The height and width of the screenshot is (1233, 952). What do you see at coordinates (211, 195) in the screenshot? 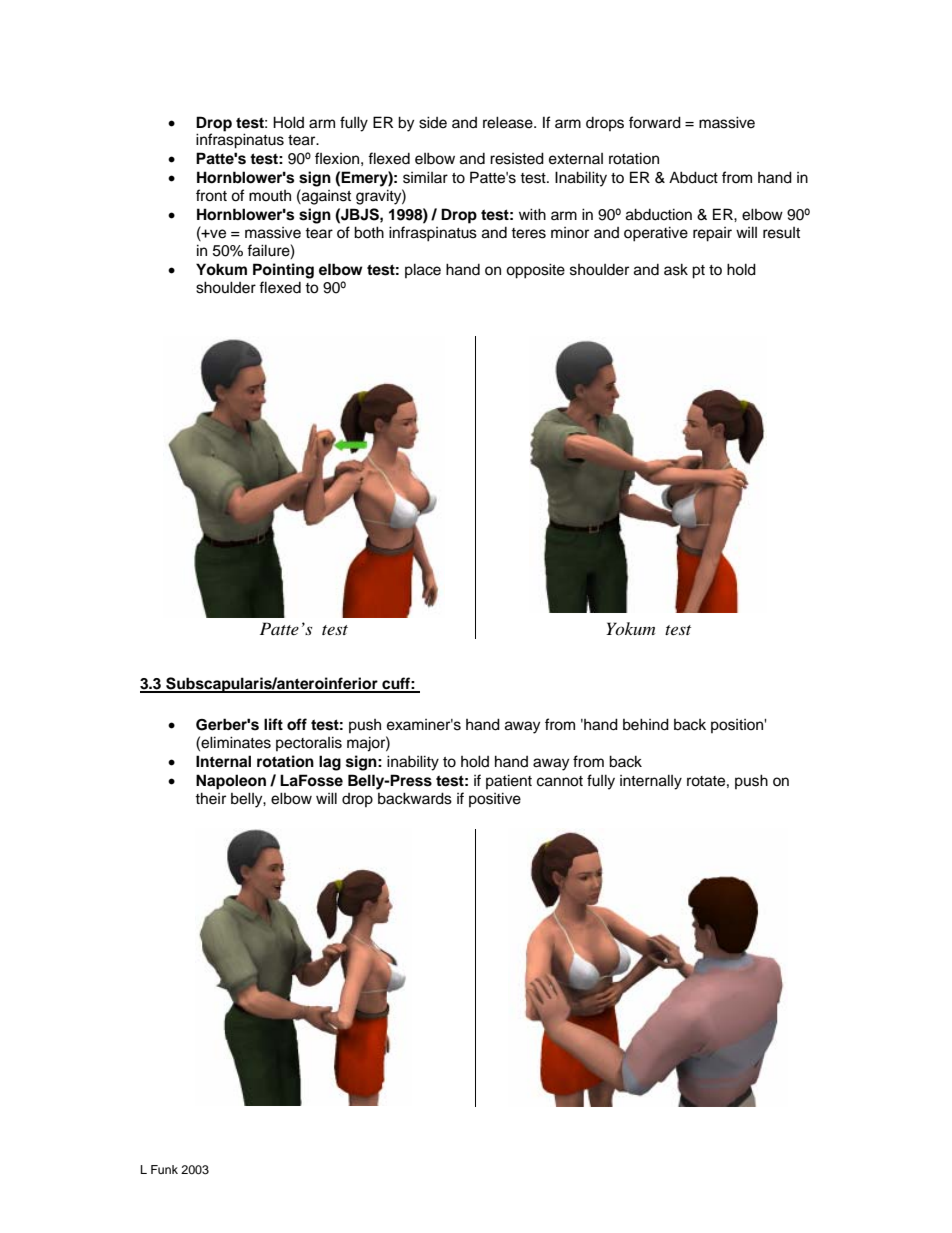
I see `front` at bounding box center [211, 195].
